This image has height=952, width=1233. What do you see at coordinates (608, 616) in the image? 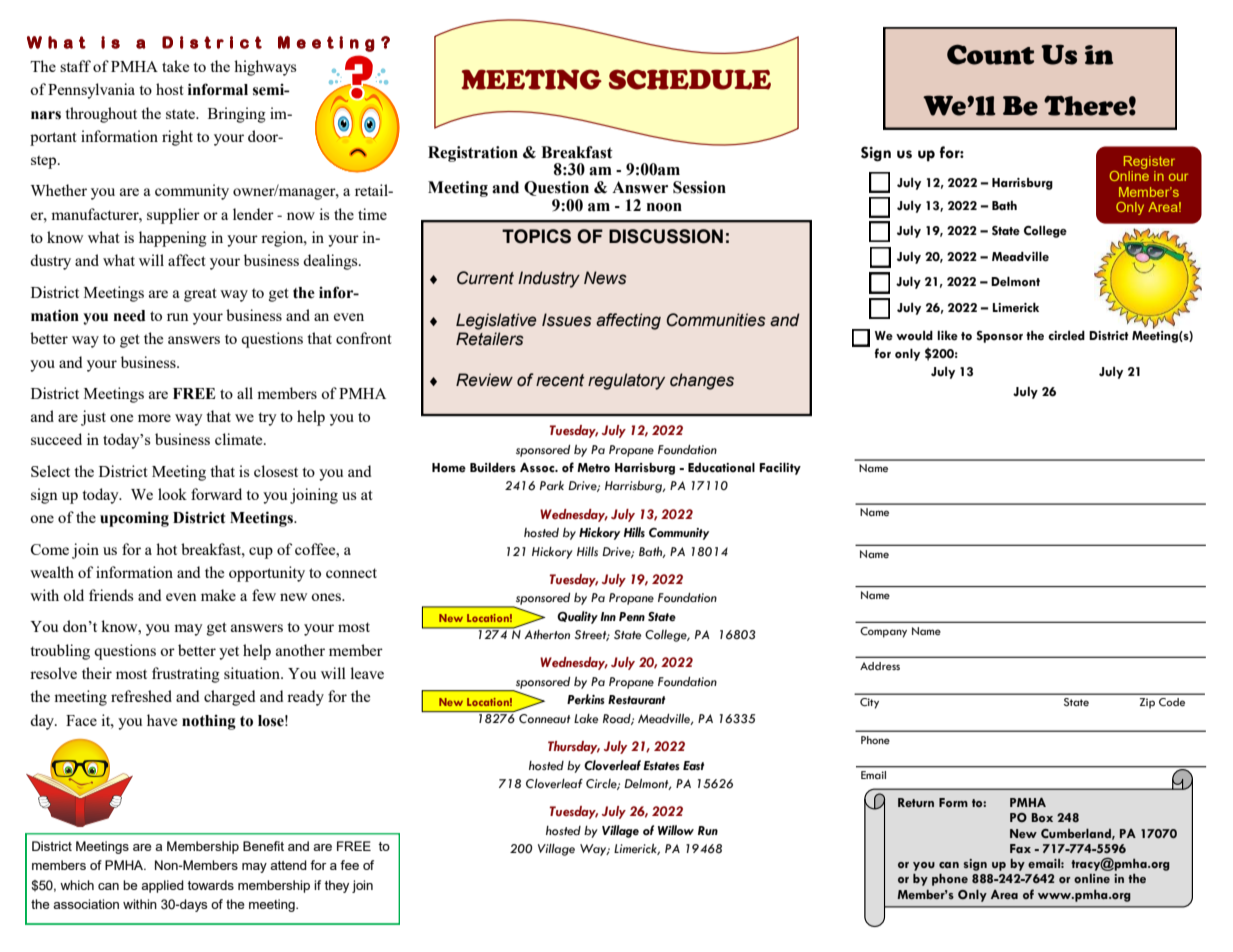
I see `Inn` at bounding box center [608, 616].
